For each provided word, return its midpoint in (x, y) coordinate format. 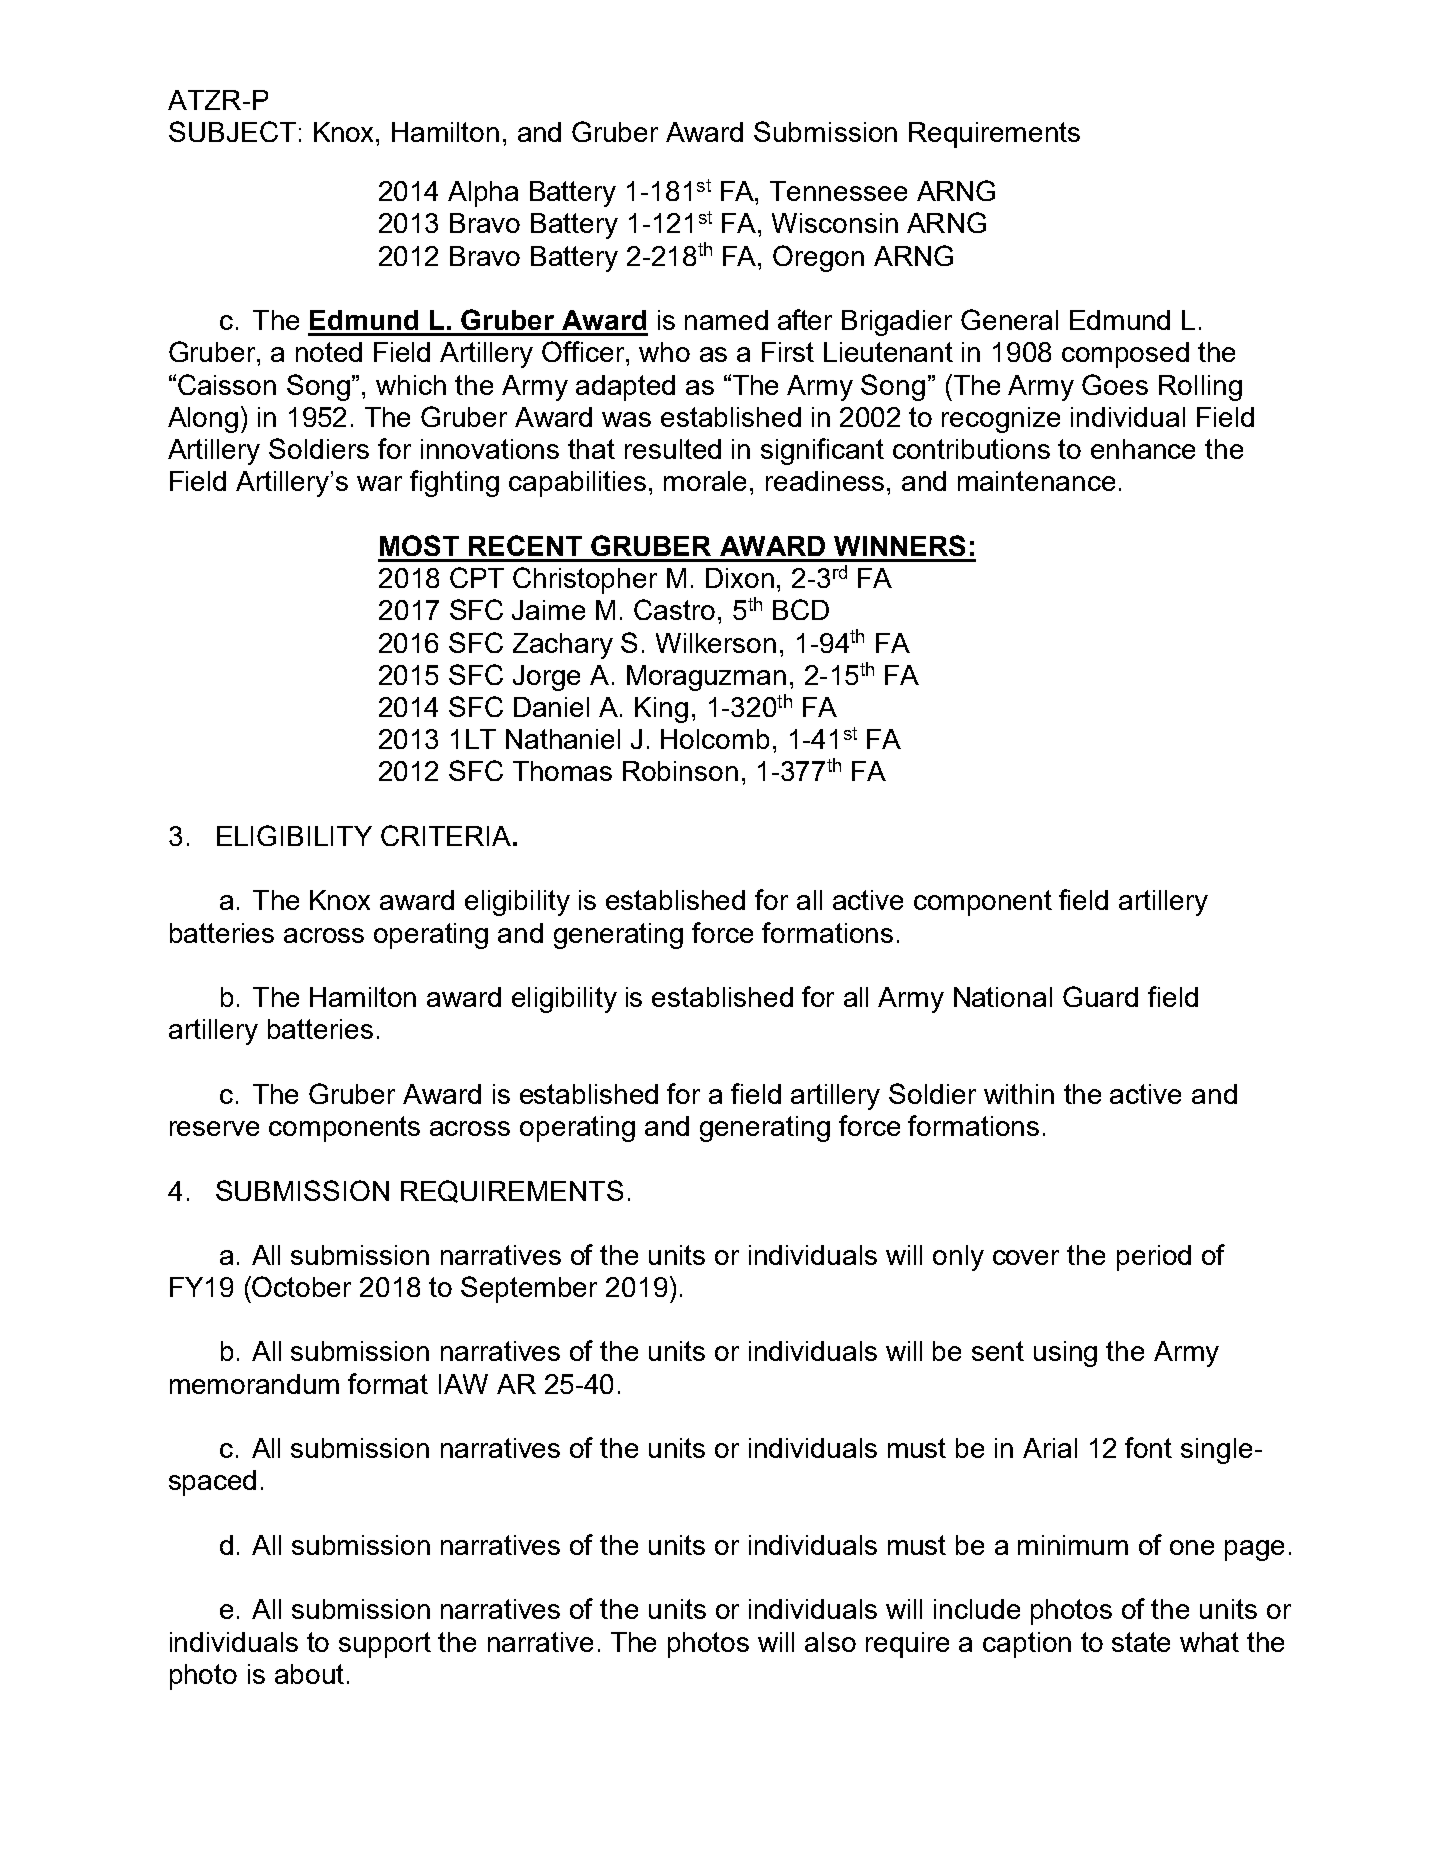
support (385, 1645)
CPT (477, 577)
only (958, 1258)
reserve (214, 1128)
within (1019, 1094)
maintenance (1036, 481)
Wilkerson (716, 643)
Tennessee (838, 191)
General (1009, 319)
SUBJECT (232, 131)
